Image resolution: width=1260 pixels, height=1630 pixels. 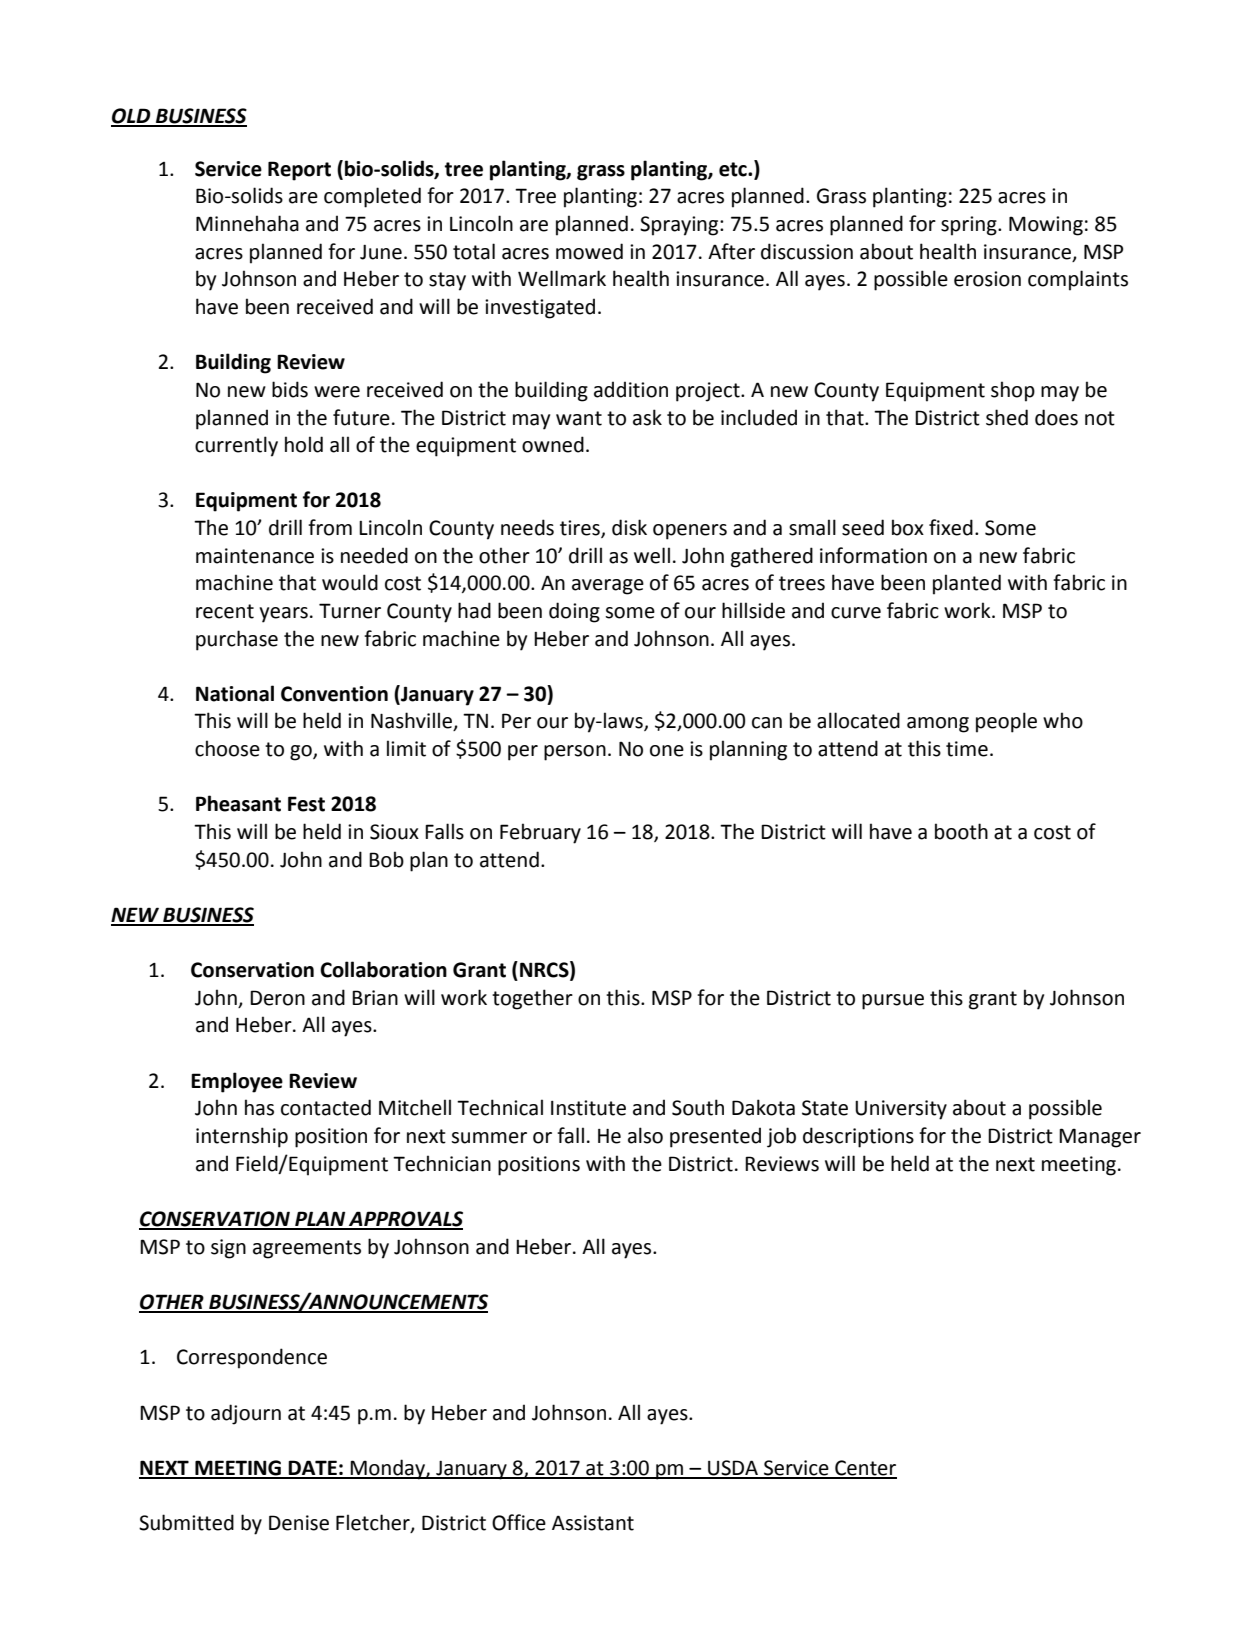 I want to click on February, so click(x=540, y=833).
